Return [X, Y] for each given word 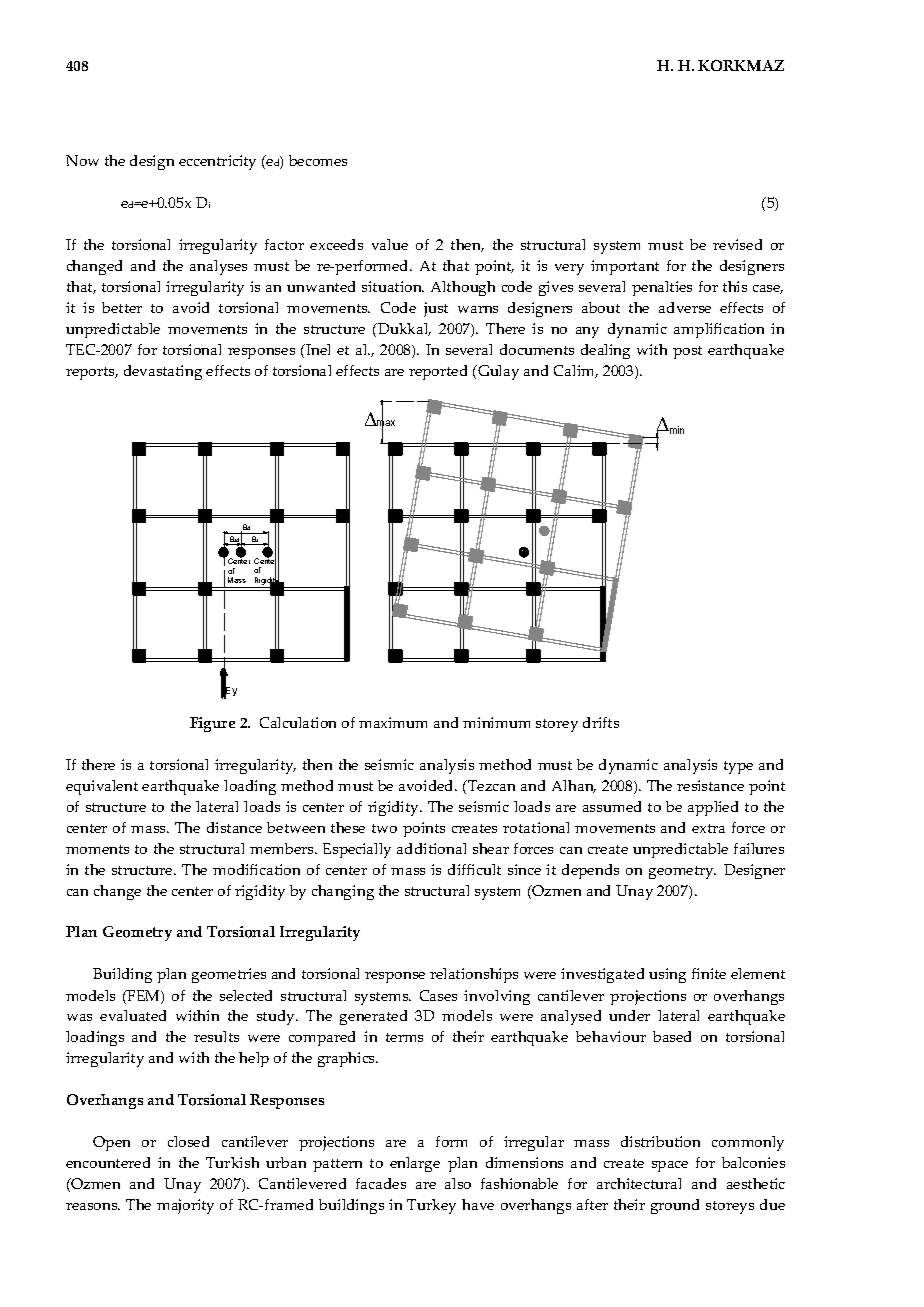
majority [185, 1206]
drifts [601, 722]
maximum [393, 722]
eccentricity [217, 162]
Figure [212, 724]
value [390, 244]
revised [737, 244]
